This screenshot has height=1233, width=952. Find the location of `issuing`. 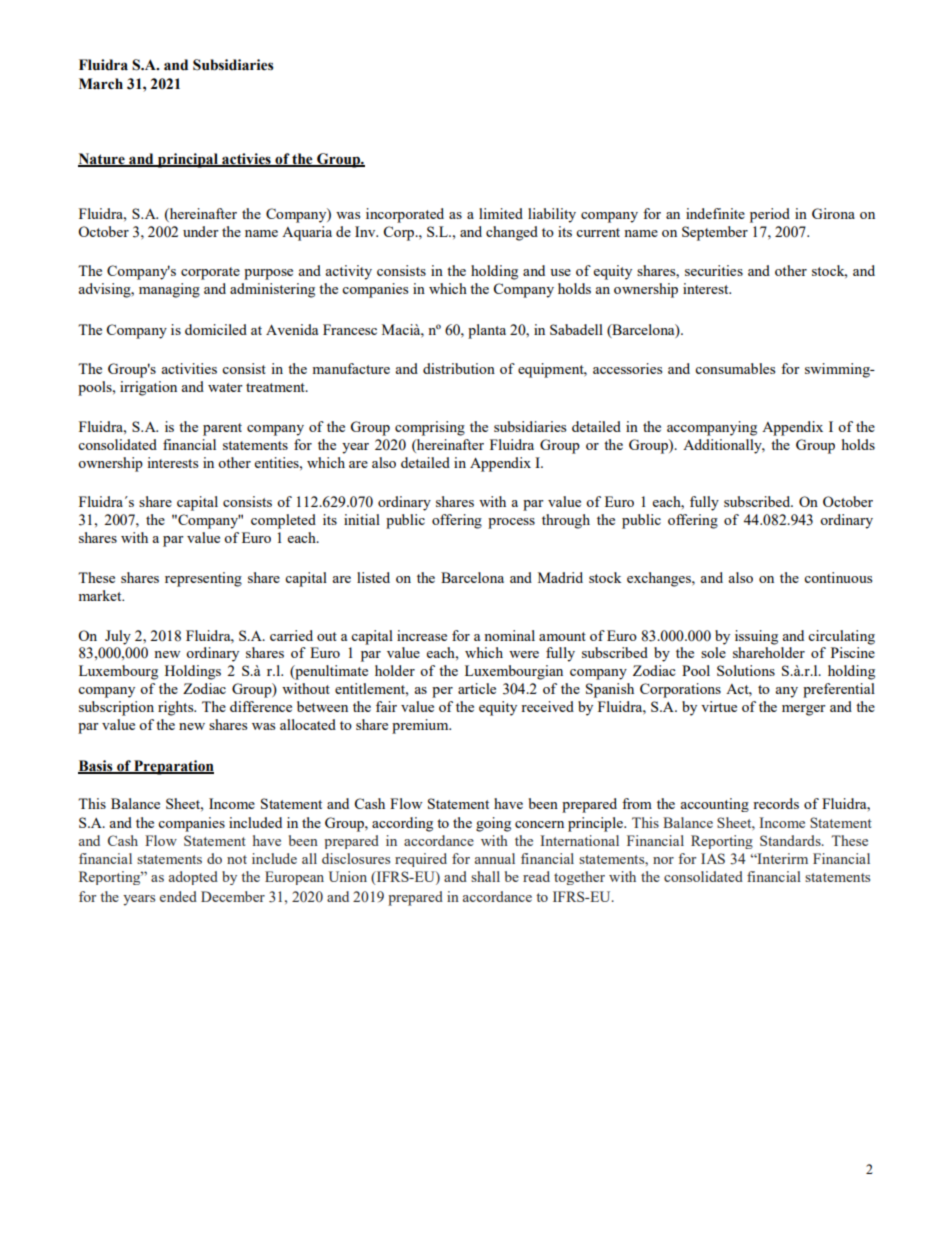

issuing is located at coordinates (756, 637).
